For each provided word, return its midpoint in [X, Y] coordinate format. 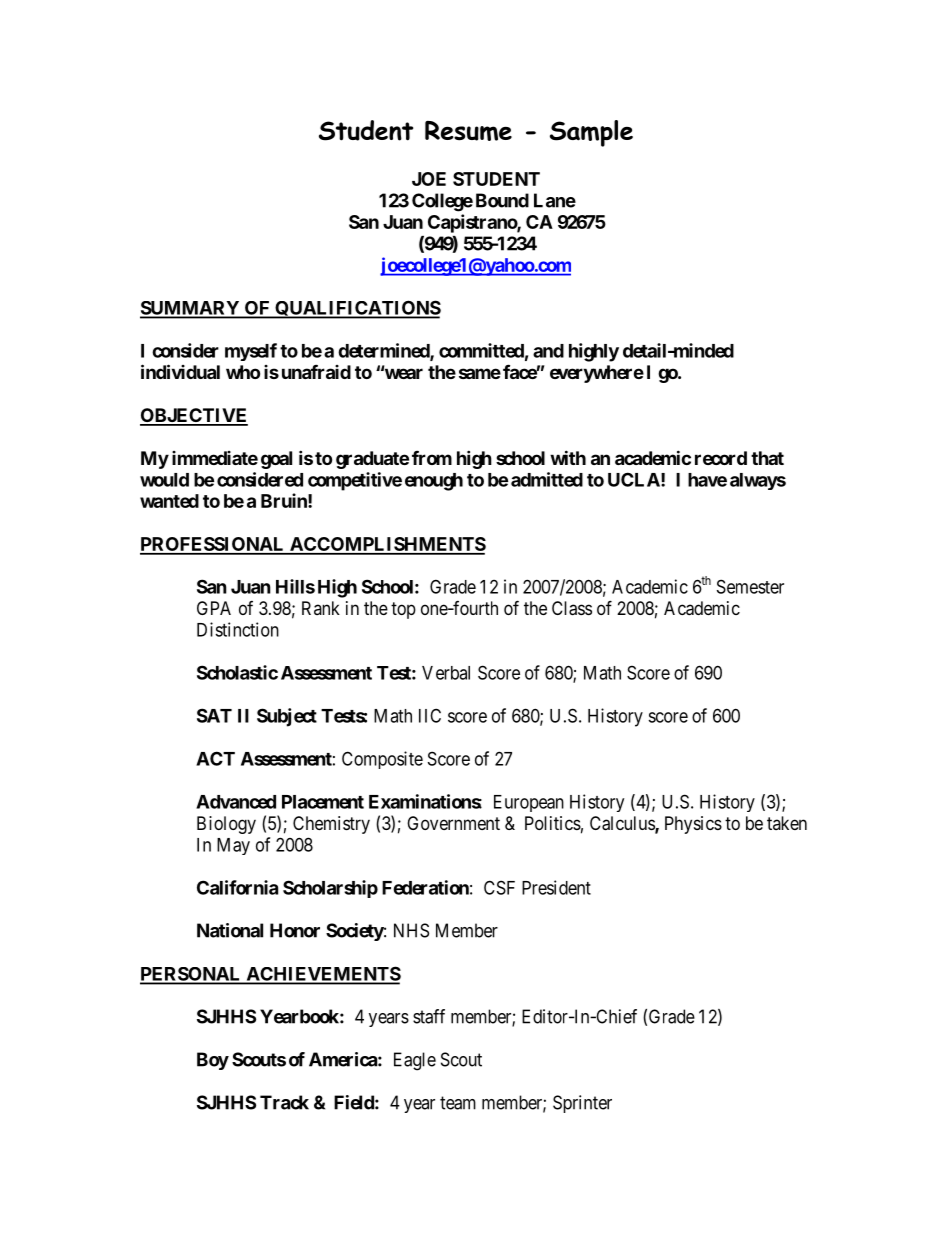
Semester [750, 586]
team [458, 1103]
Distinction [238, 629]
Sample [591, 133]
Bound [502, 200]
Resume [468, 131]
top [403, 610]
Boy [213, 1061]
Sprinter [582, 1104]
